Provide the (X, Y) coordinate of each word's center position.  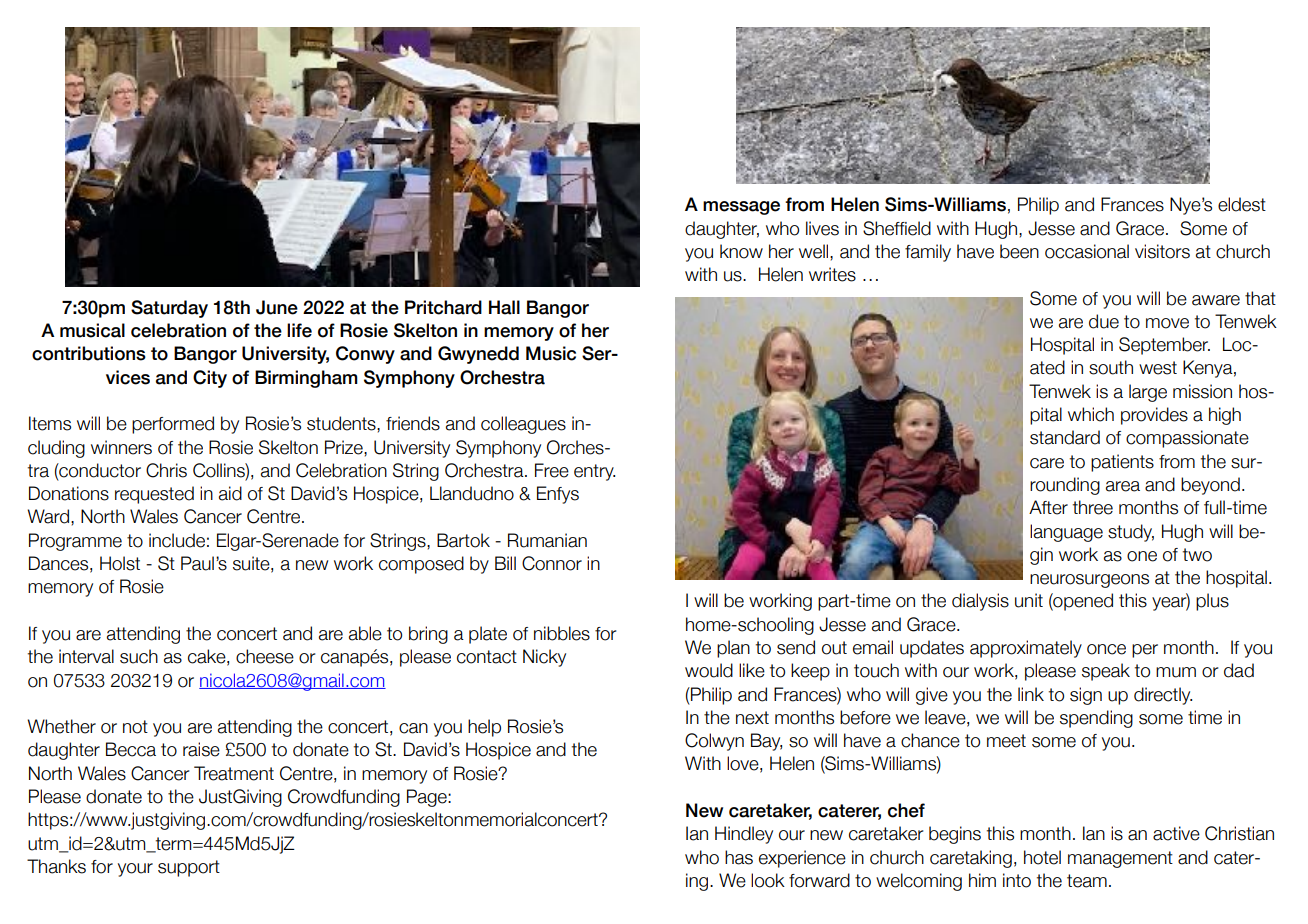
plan (733, 649)
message (741, 208)
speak (1106, 672)
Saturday (169, 309)
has (739, 857)
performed (173, 425)
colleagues (523, 425)
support (189, 868)
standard (1065, 437)
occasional (1087, 251)
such (139, 656)
